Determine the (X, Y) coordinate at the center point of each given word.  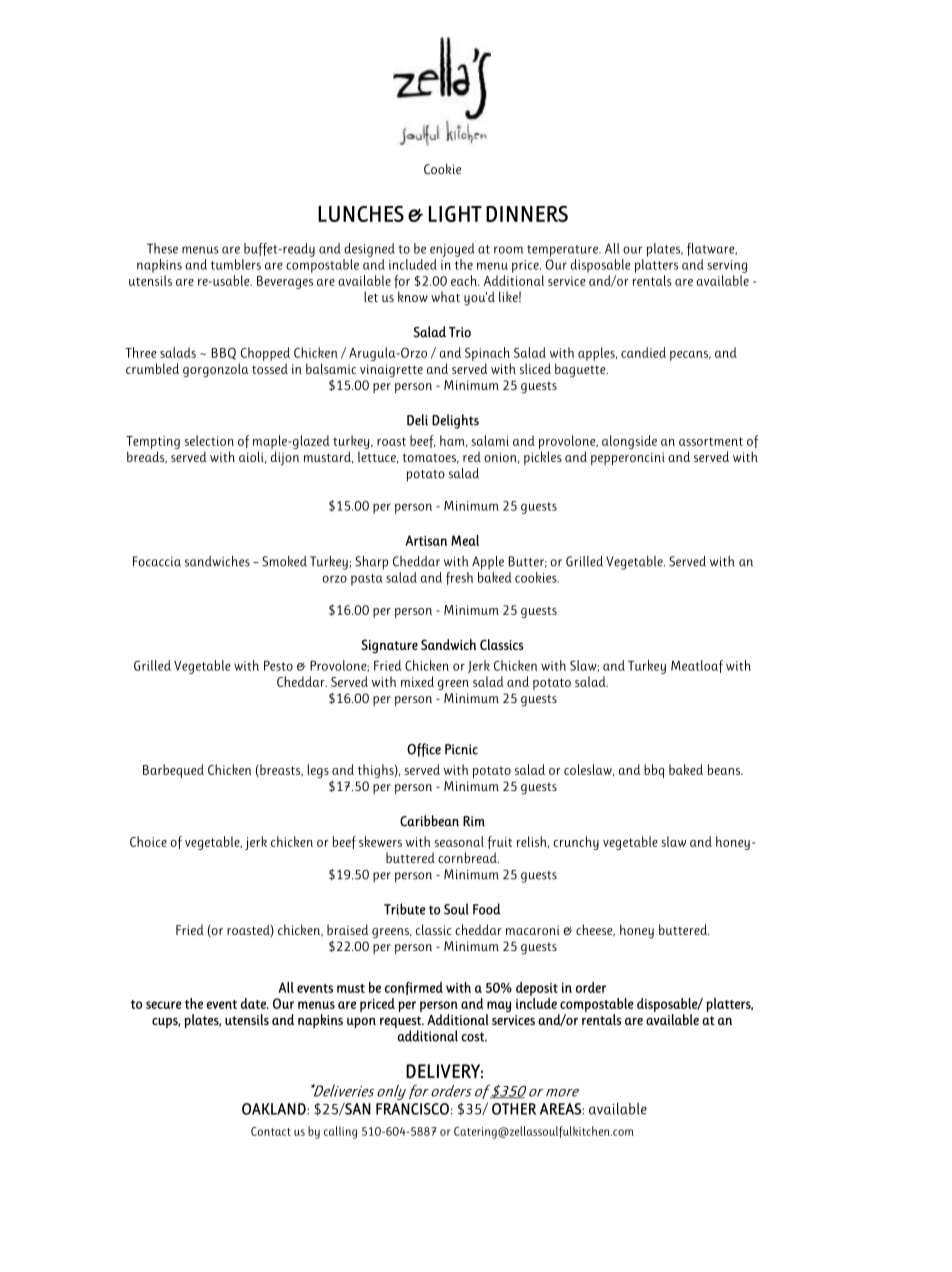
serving (727, 266)
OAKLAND (275, 1109)
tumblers (236, 264)
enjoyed (452, 250)
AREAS (560, 1109)
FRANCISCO (412, 1109)
